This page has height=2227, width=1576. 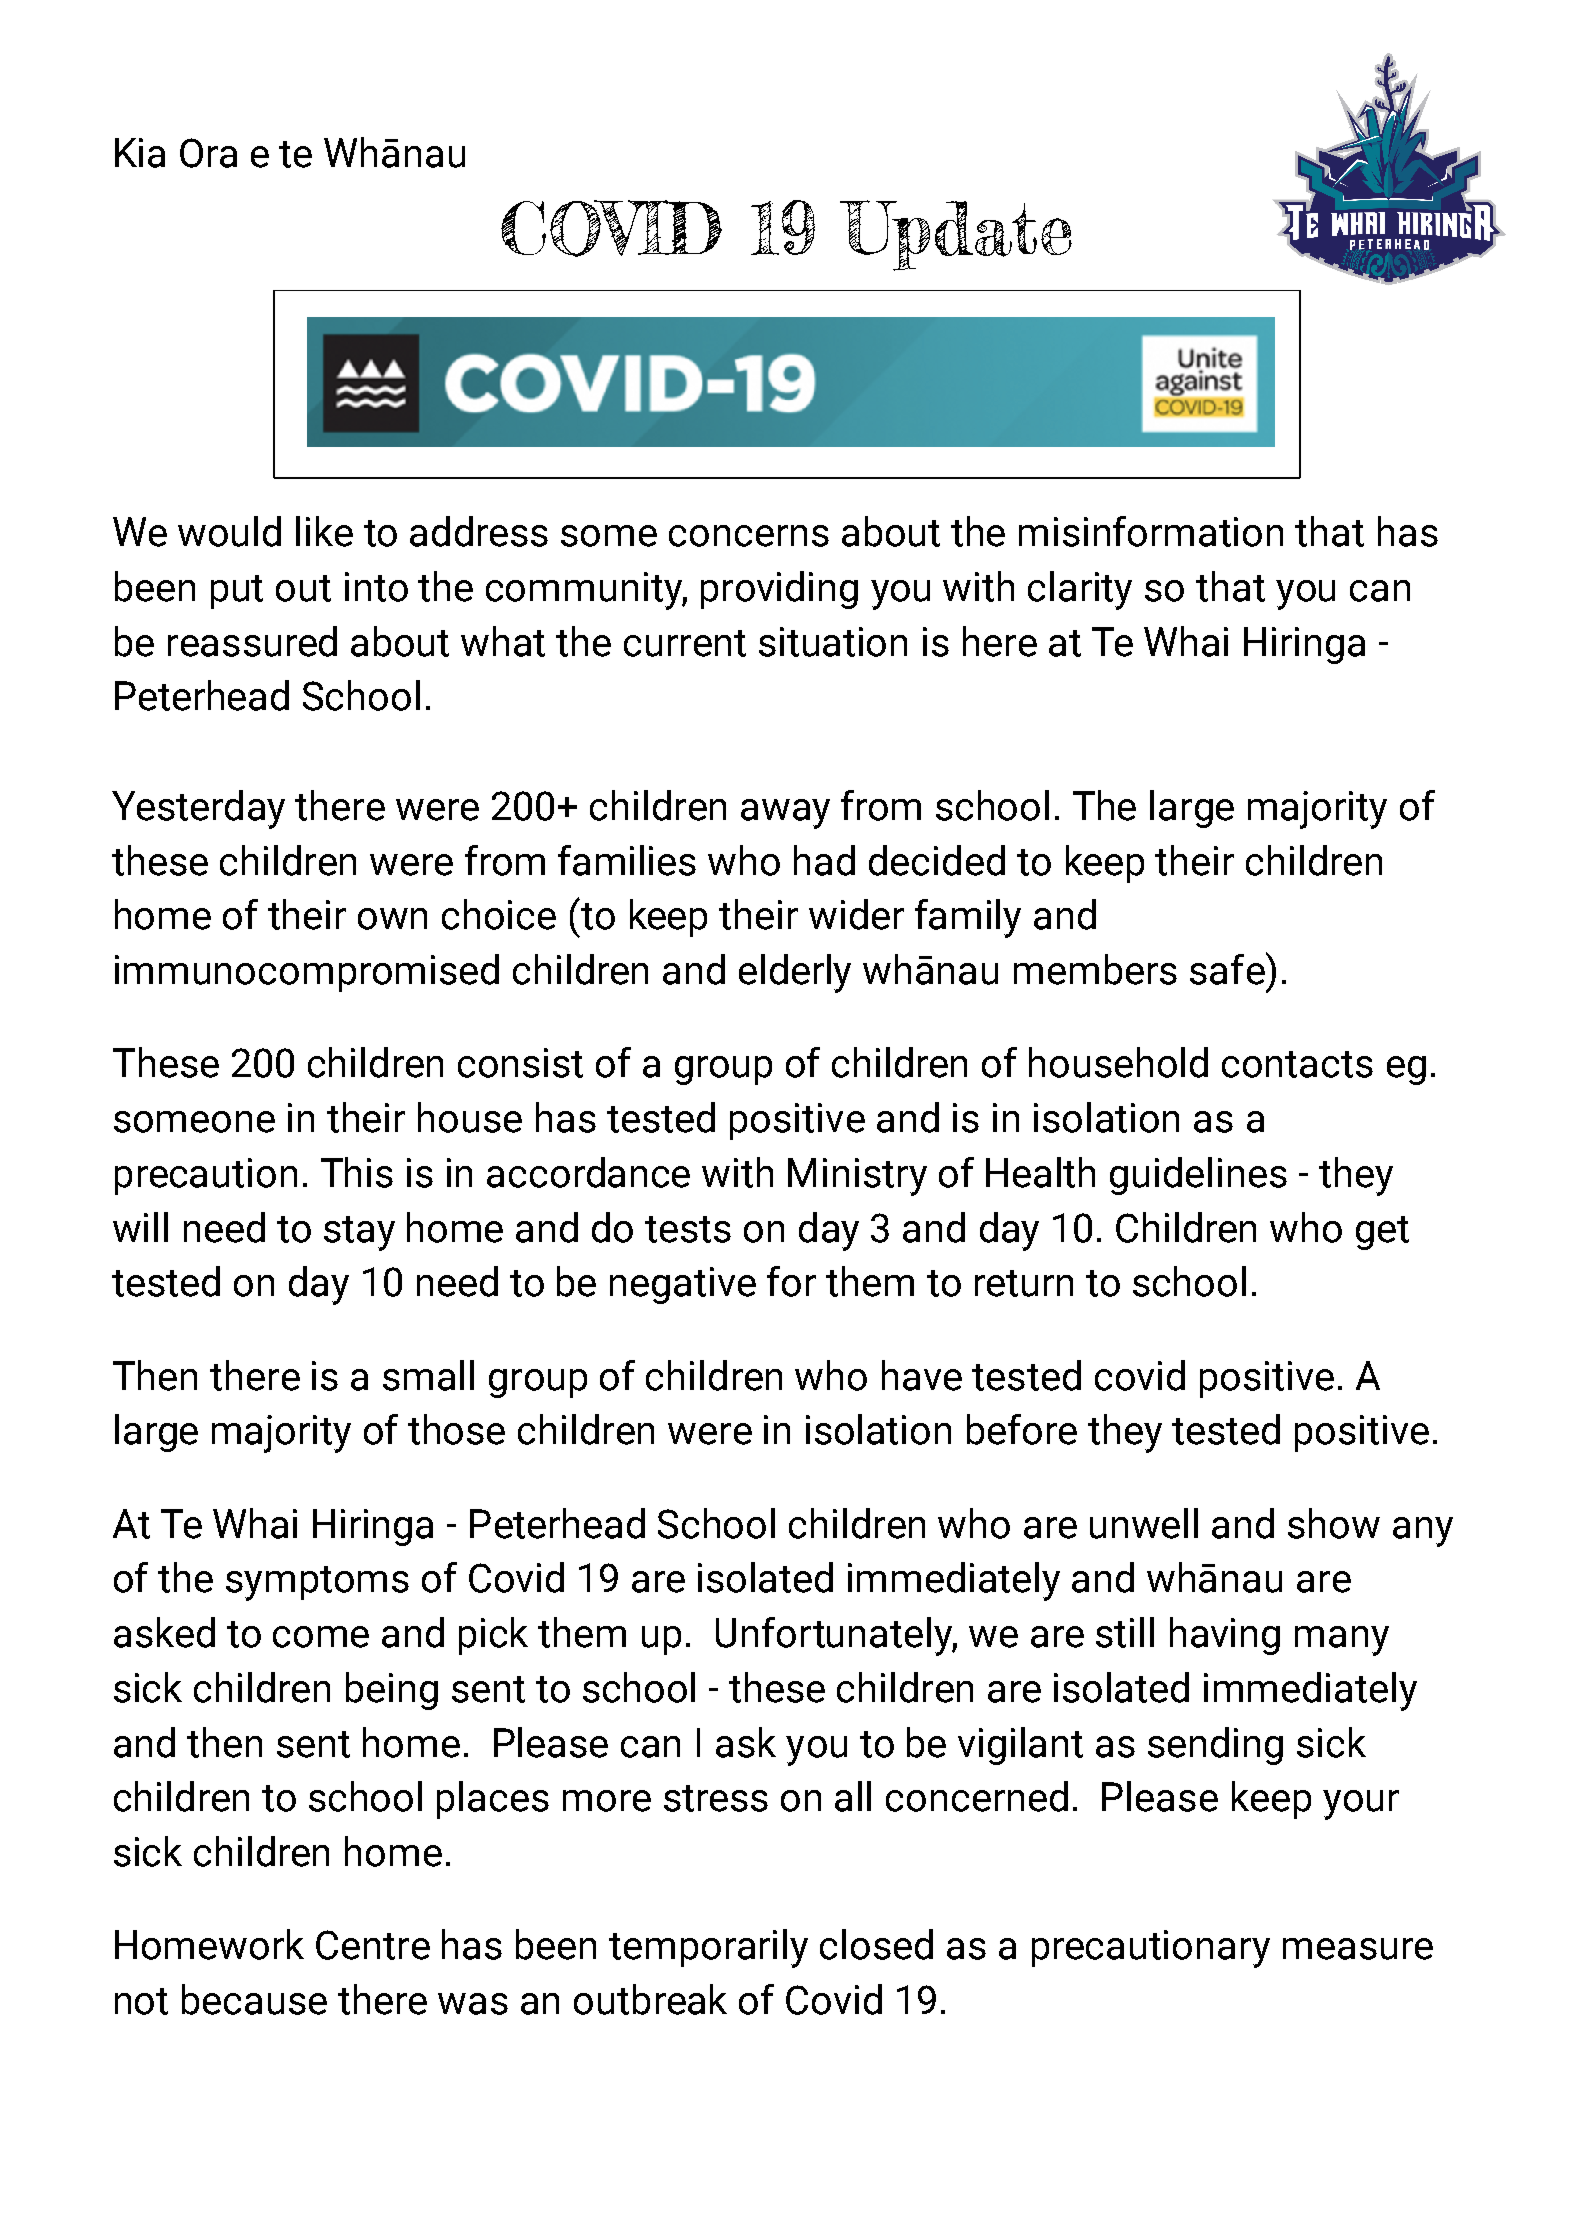 I want to click on symptoms, so click(x=317, y=1583).
